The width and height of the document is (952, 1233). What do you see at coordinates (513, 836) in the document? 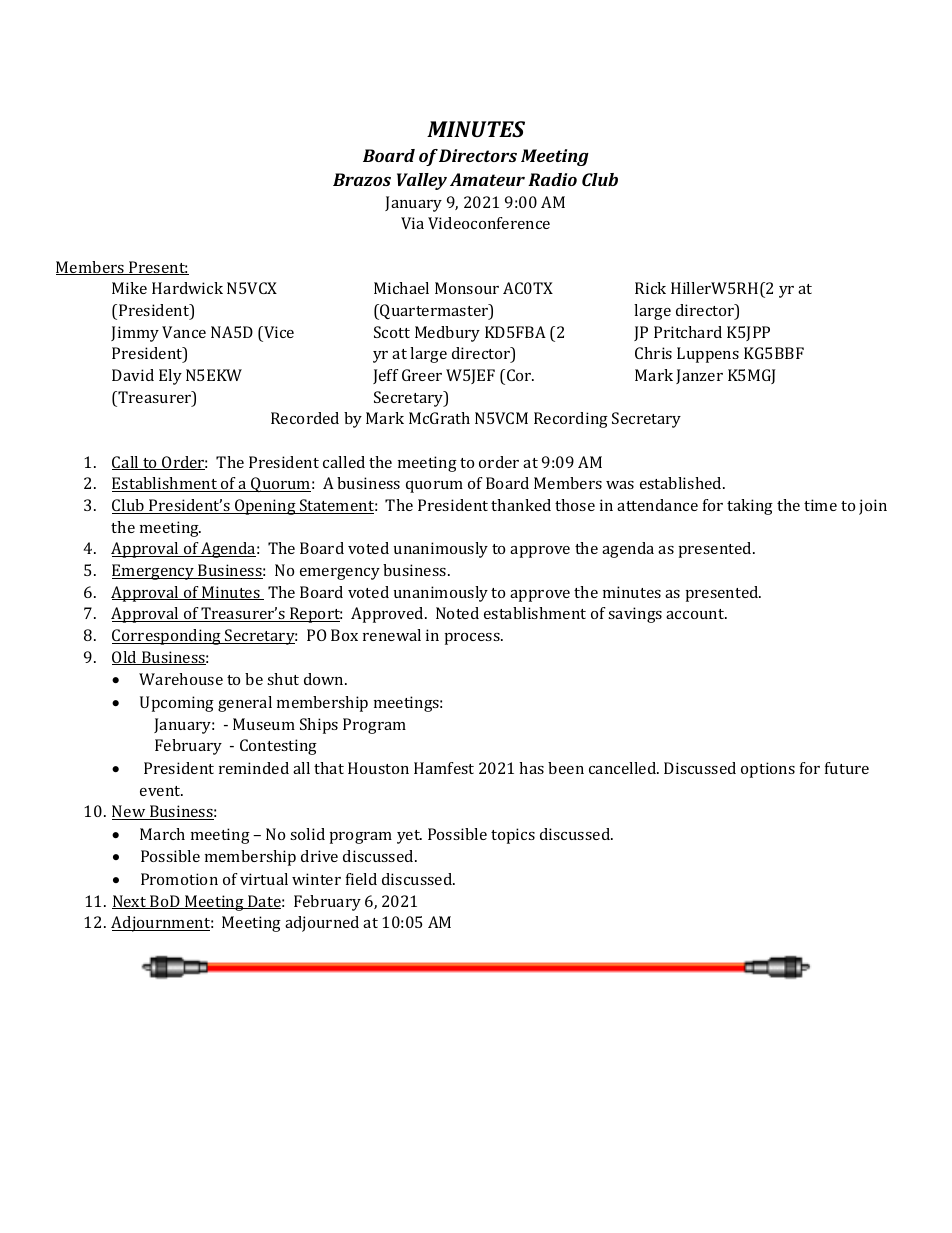
I see `topics` at bounding box center [513, 836].
